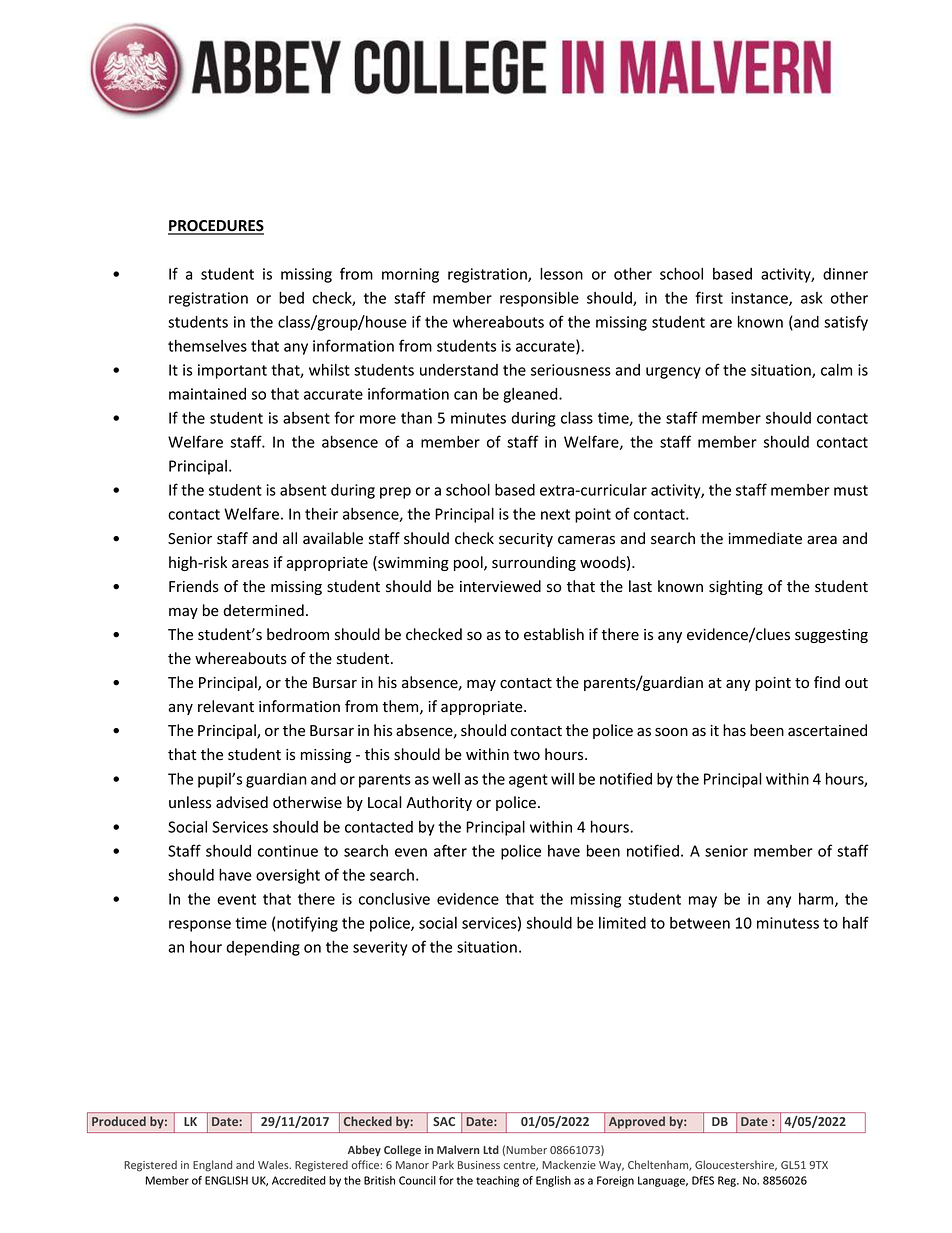  I want to click on relevant, so click(226, 706).
